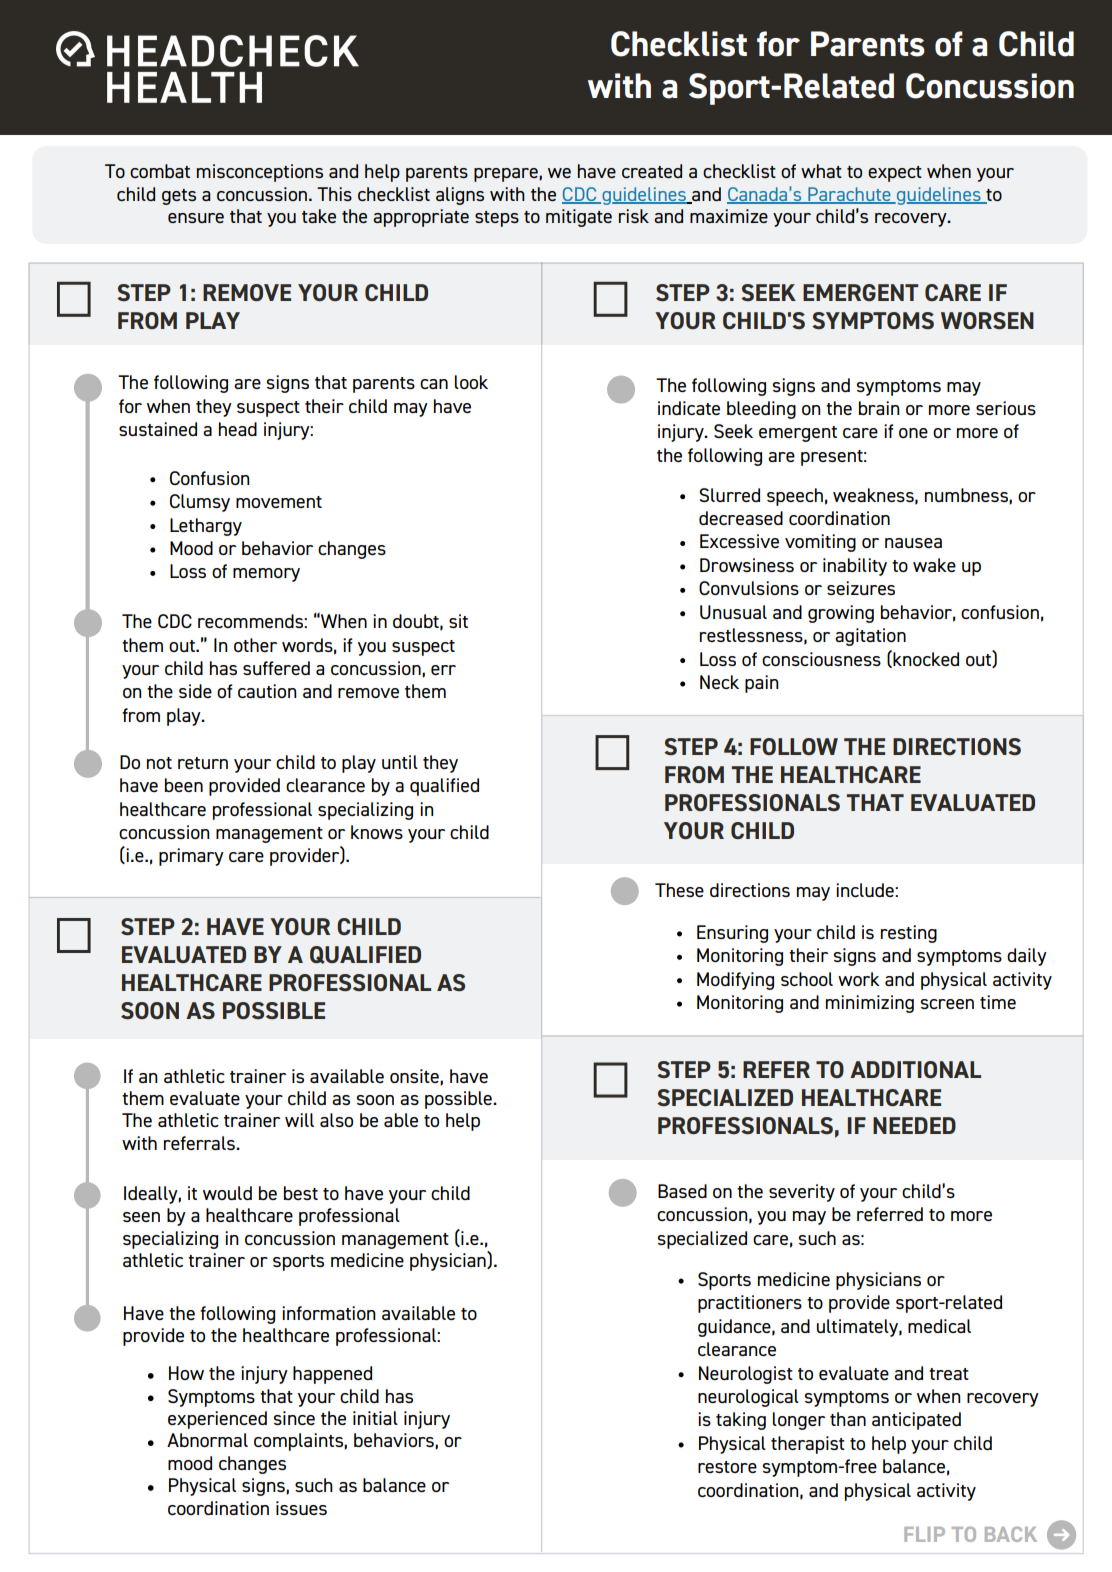 The image size is (1112, 1572). What do you see at coordinates (206, 527) in the screenshot?
I see `Lethargy` at bounding box center [206, 527].
